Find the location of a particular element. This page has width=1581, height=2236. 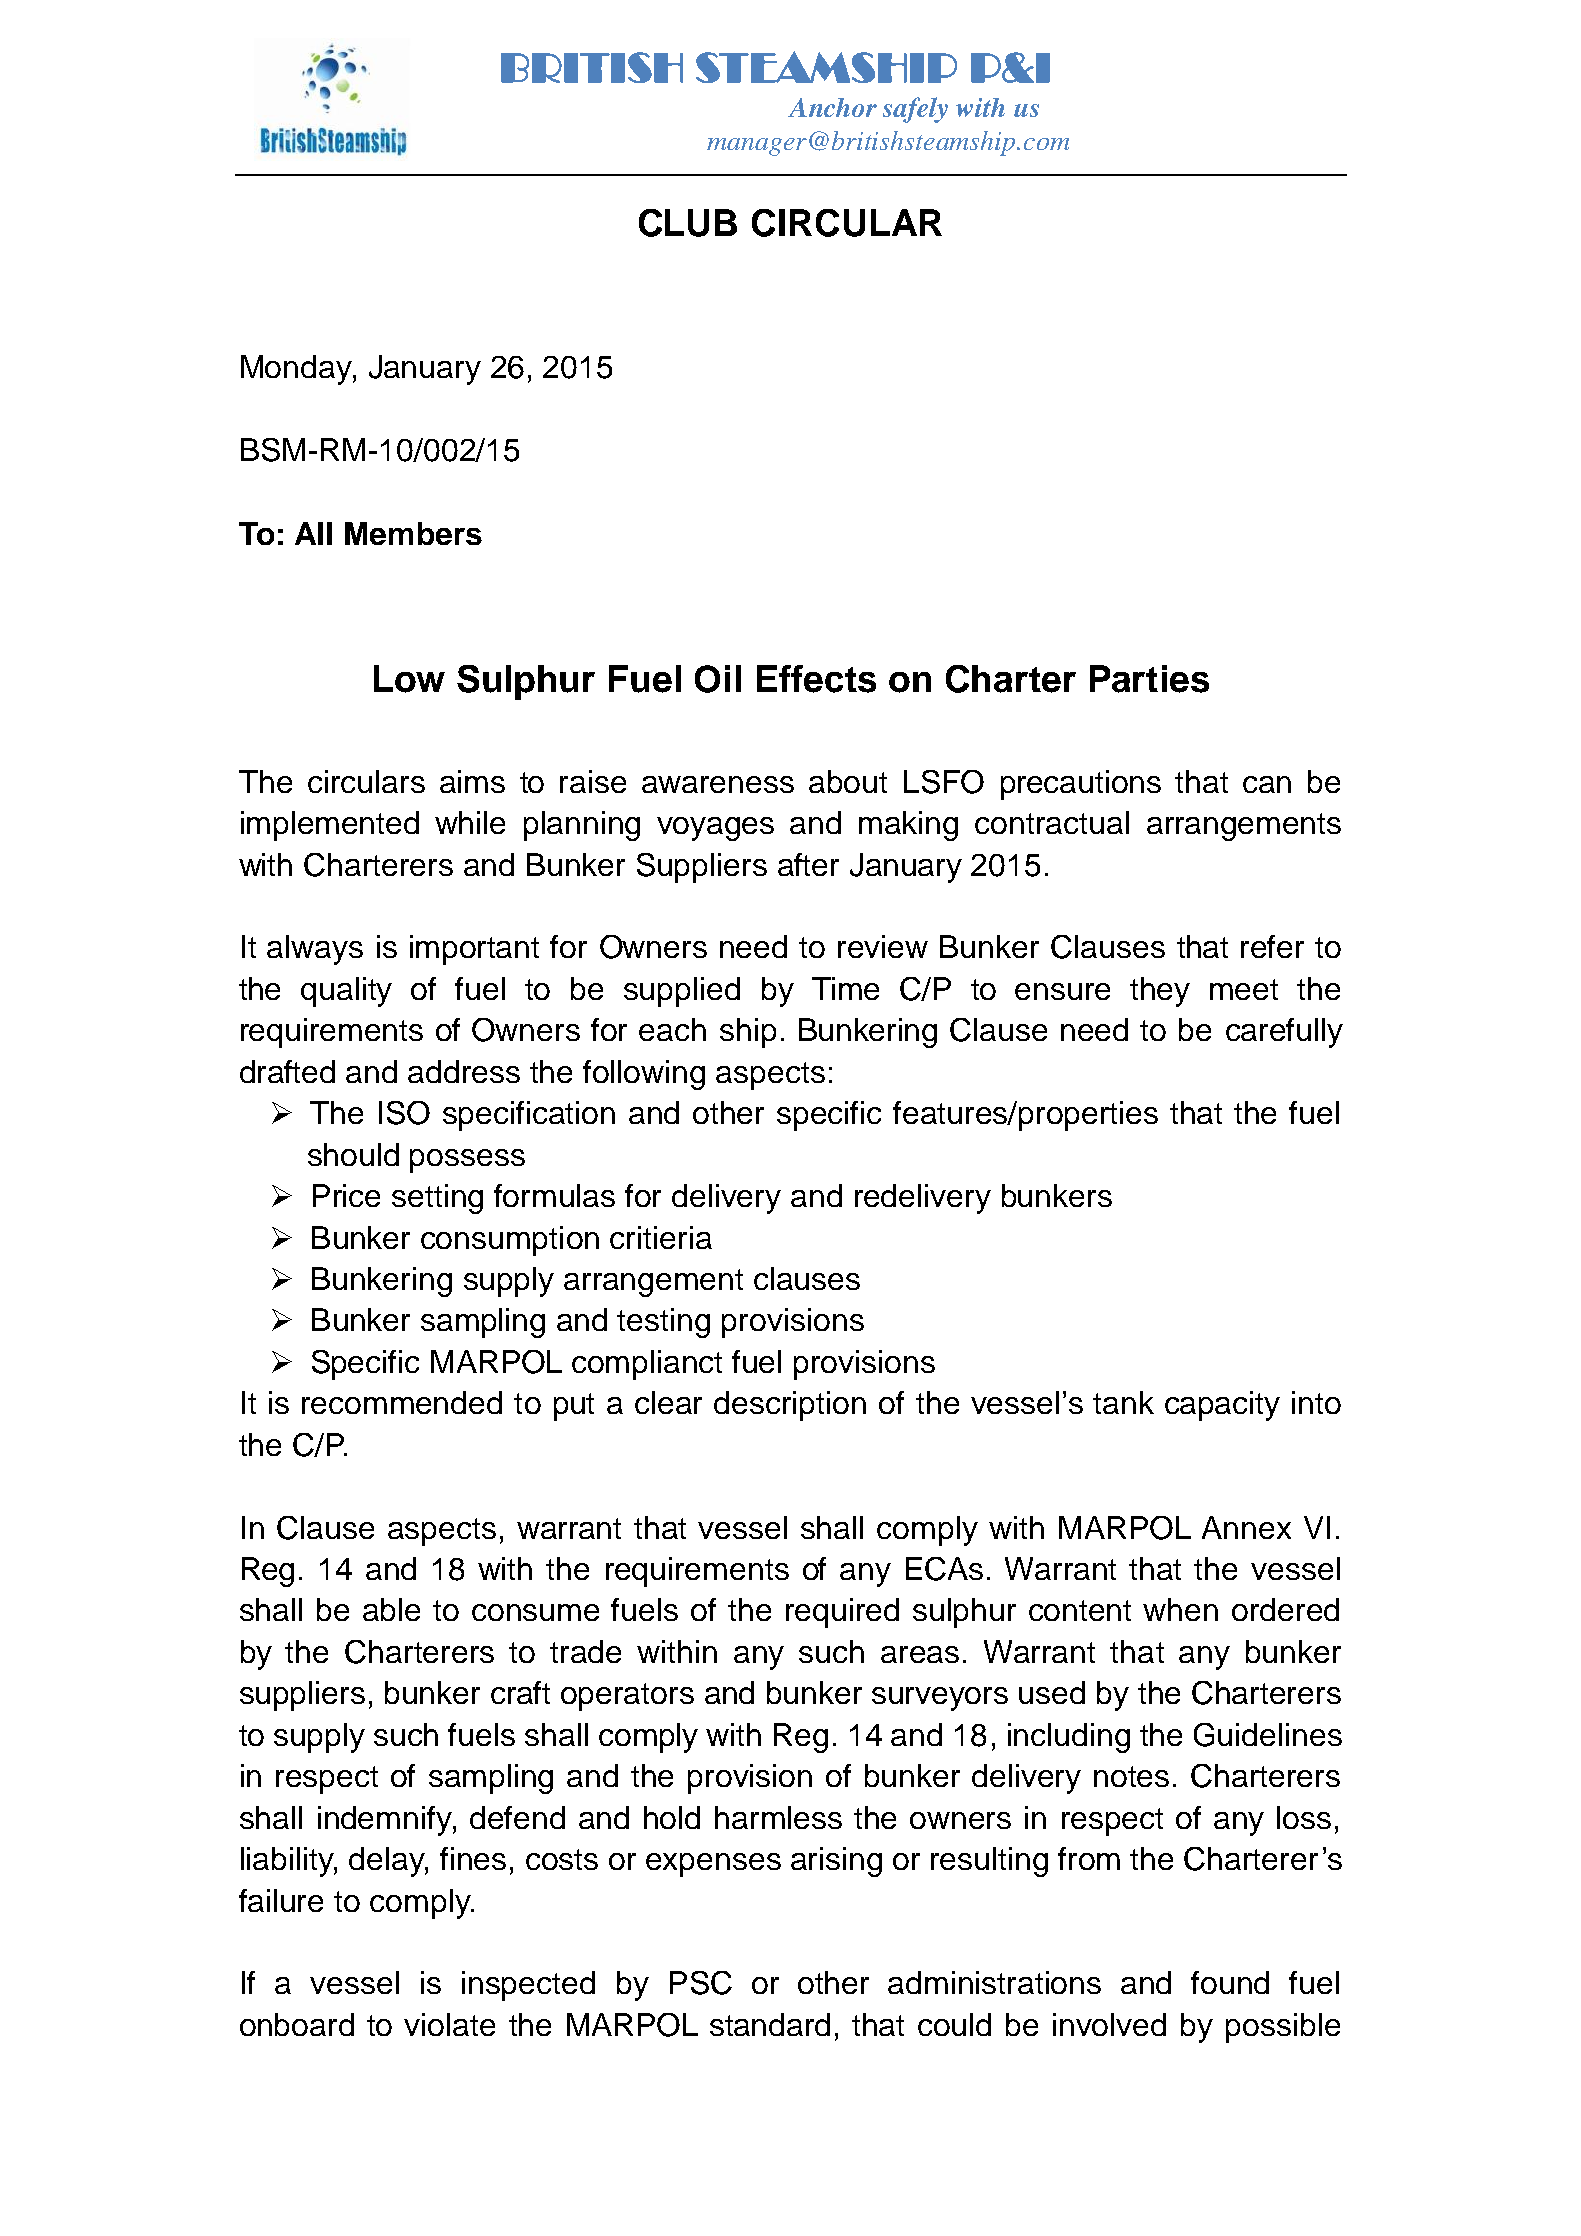

ISO is located at coordinates (404, 1113).
